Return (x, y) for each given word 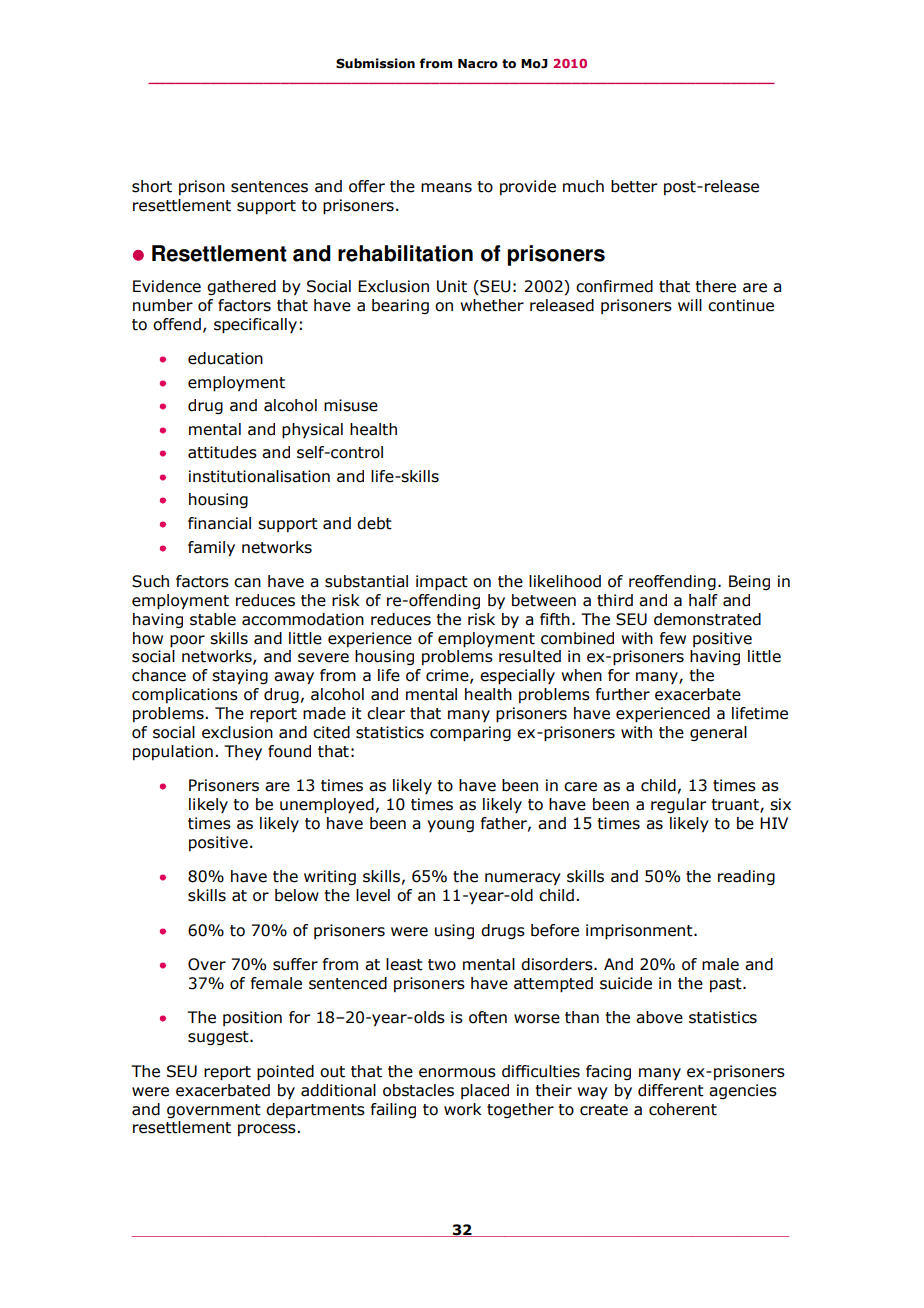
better (634, 186)
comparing (470, 734)
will (690, 305)
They (243, 753)
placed (485, 1091)
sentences (269, 187)
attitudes (222, 452)
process (267, 1130)
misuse (351, 405)
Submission (375, 63)
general (718, 733)
